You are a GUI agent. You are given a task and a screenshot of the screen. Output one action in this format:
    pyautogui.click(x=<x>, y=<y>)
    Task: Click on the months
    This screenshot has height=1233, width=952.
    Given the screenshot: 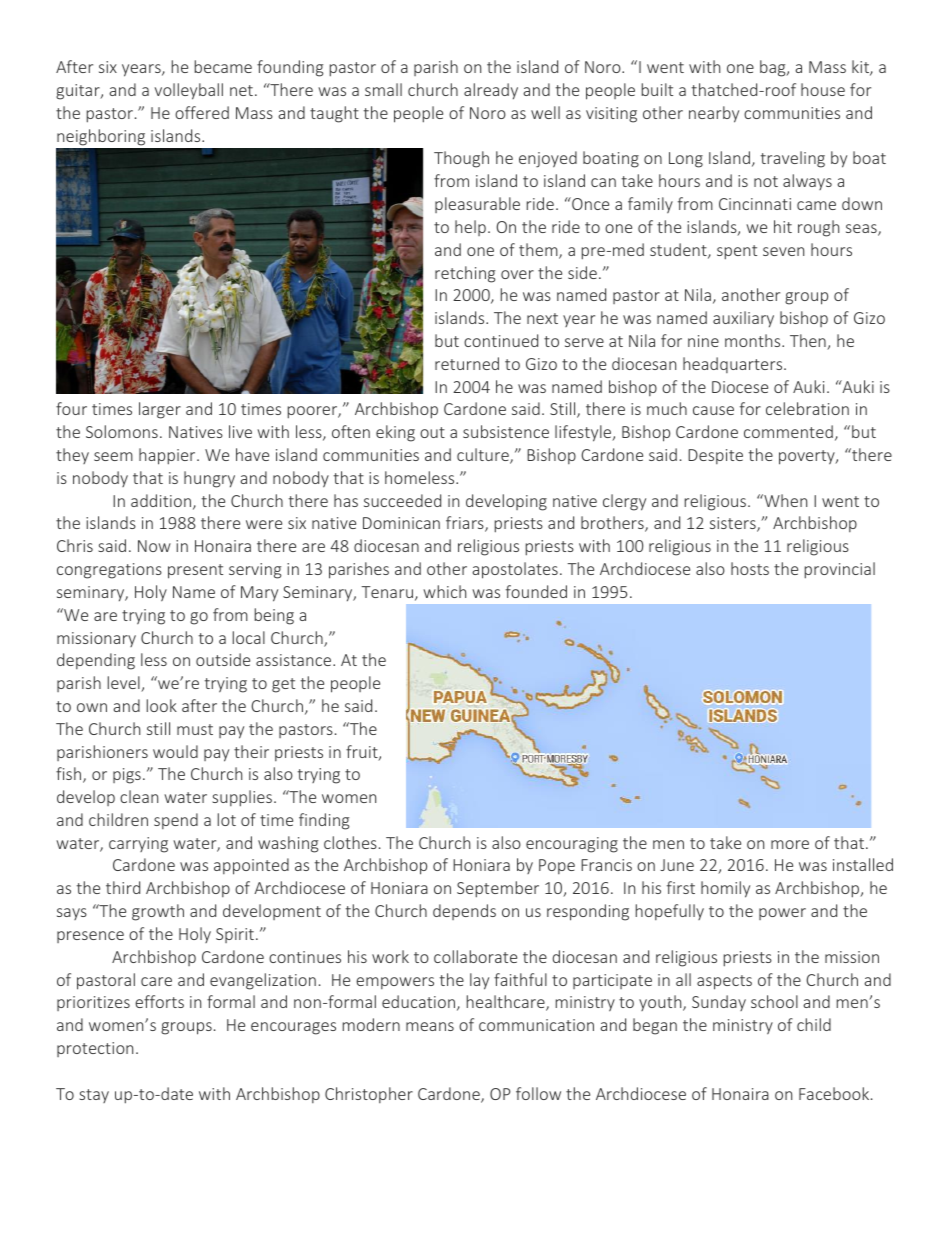 What is the action you would take?
    pyautogui.click(x=754, y=340)
